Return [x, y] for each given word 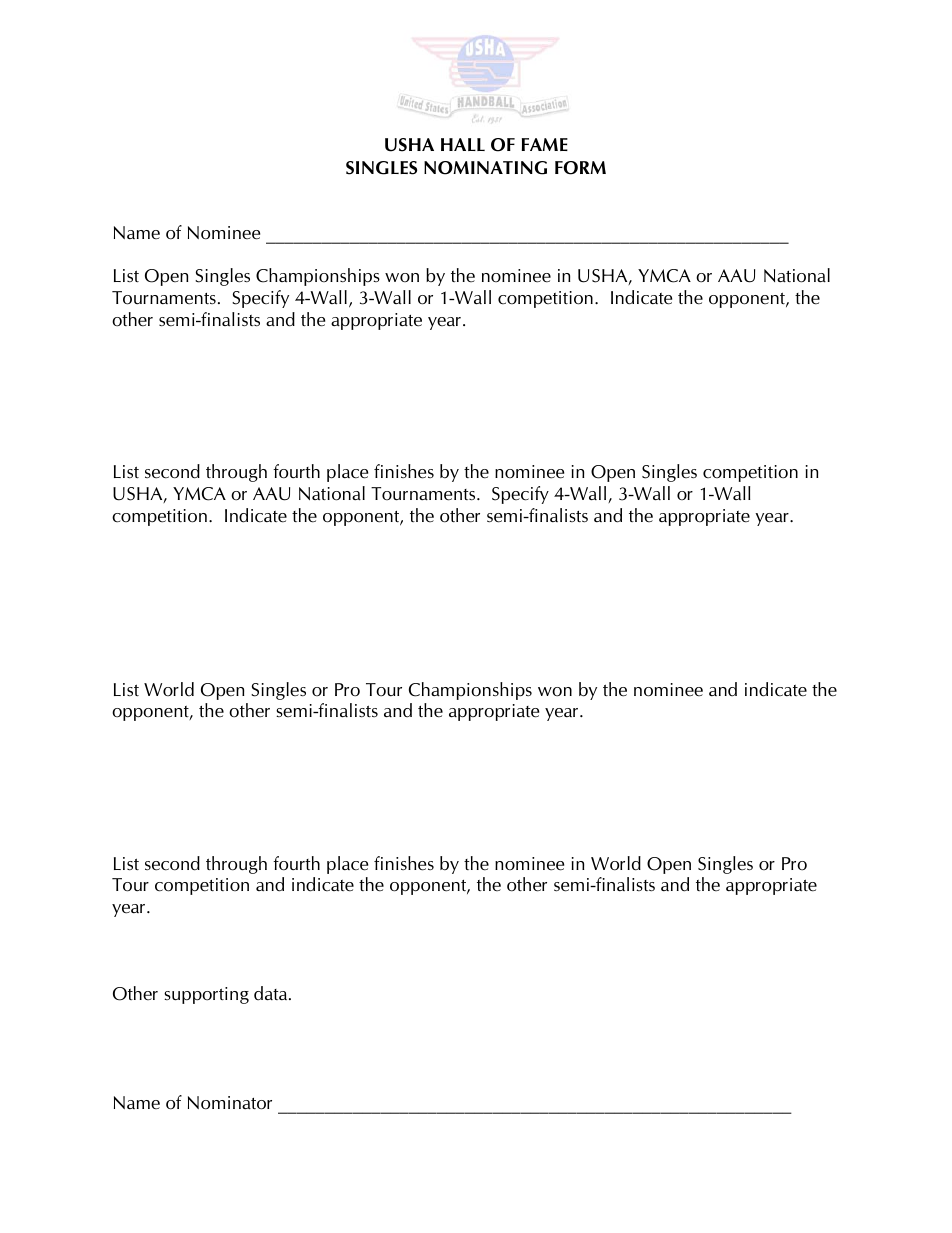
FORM [580, 168]
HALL [463, 144]
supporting [206, 995]
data [272, 993]
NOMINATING [485, 168]
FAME [545, 144]
